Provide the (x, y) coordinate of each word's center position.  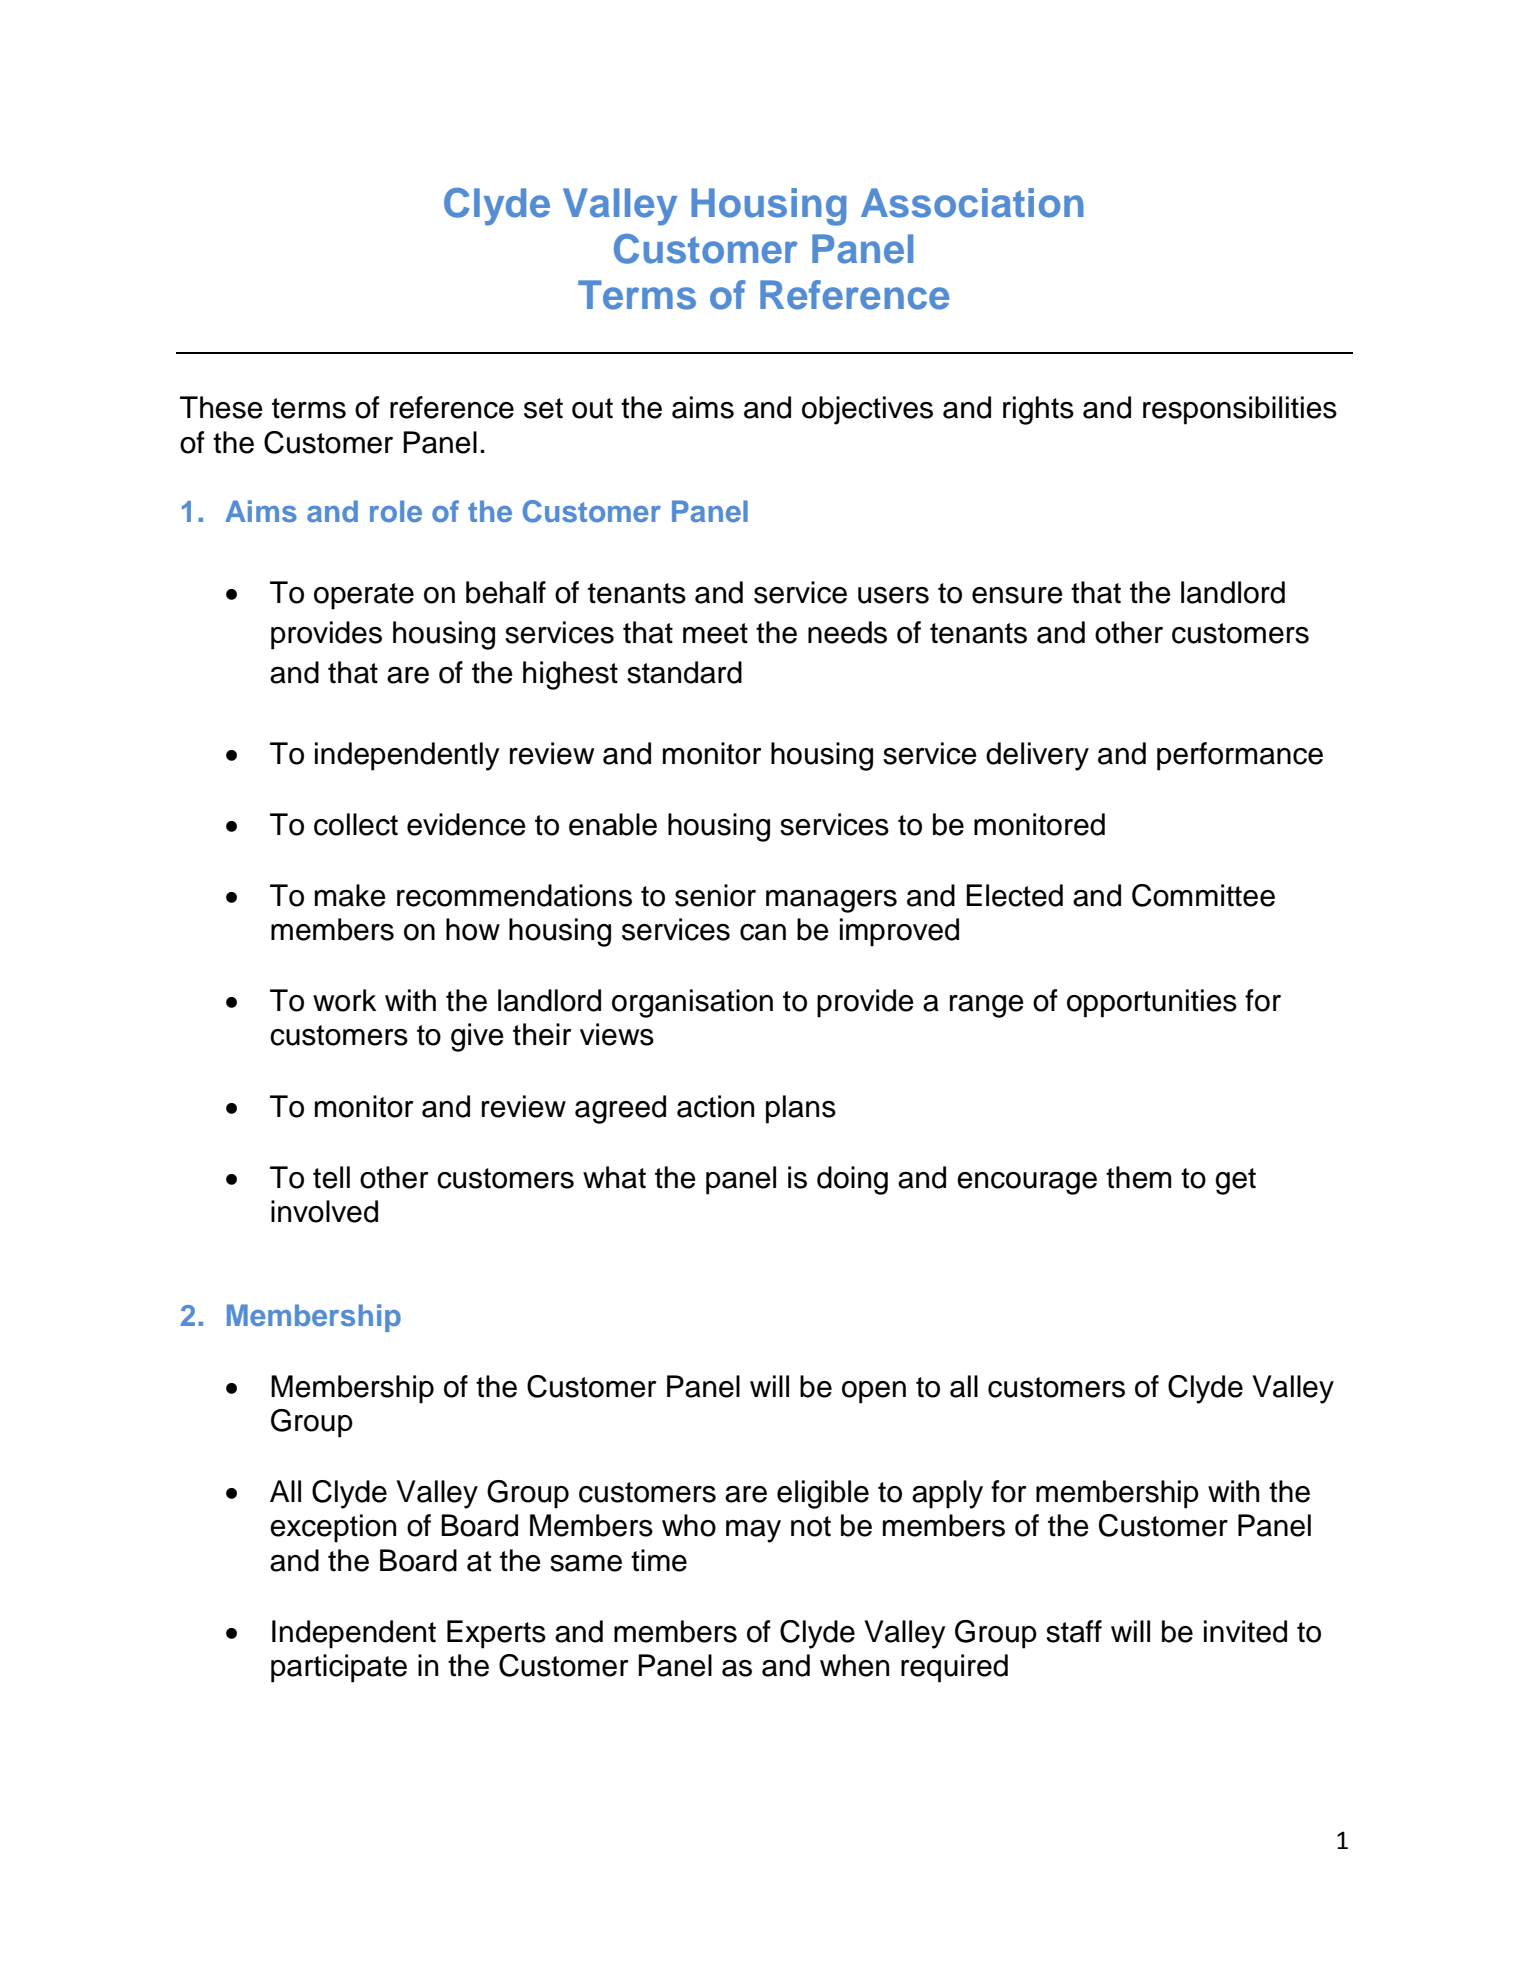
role (396, 511)
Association (972, 203)
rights (1038, 410)
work (344, 1000)
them (1138, 1177)
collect (356, 824)
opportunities (1152, 1003)
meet (715, 633)
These (221, 407)
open (874, 1392)
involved (324, 1211)
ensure (1017, 595)
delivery (1037, 756)
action (715, 1106)
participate (339, 1668)
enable (613, 824)
